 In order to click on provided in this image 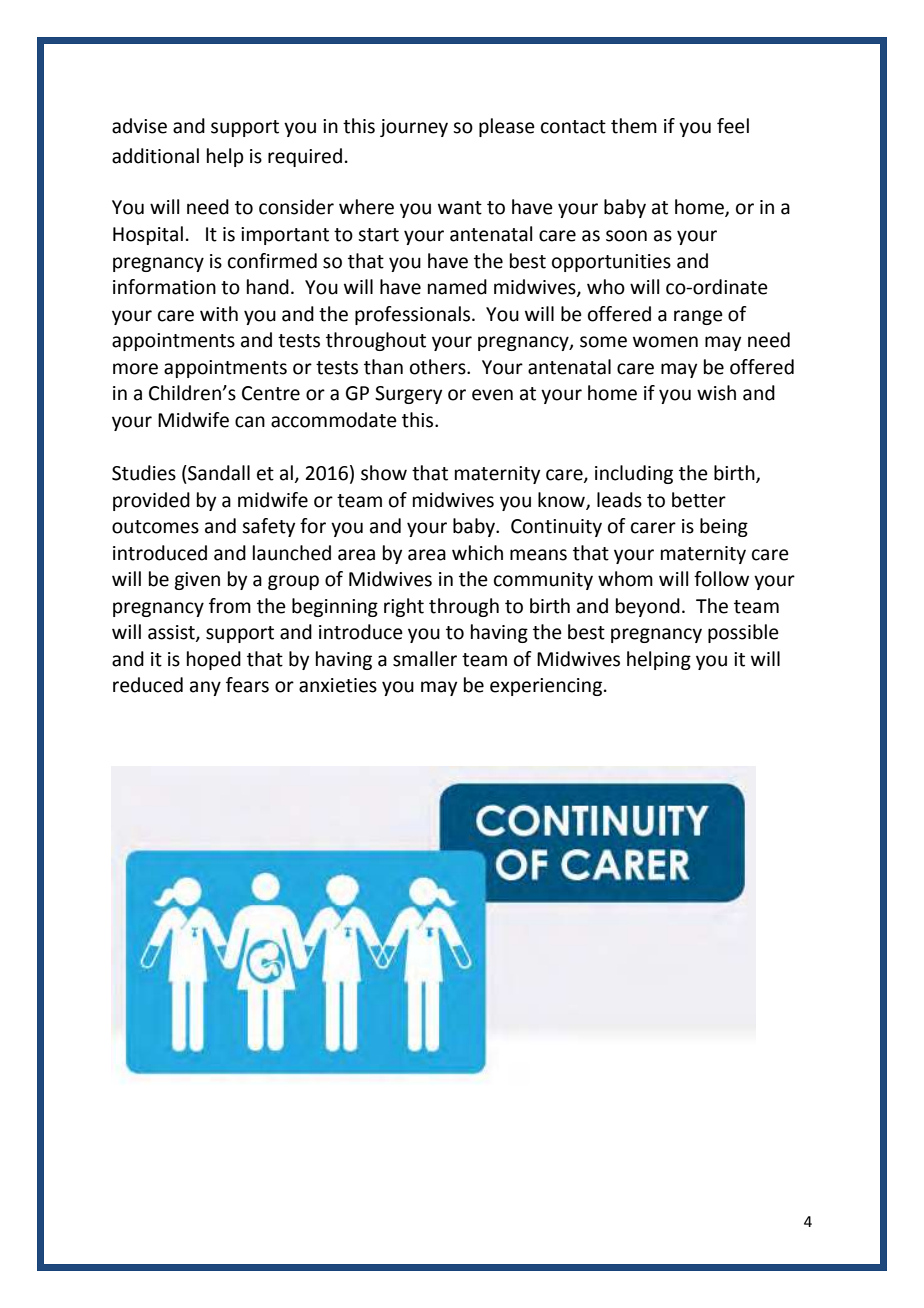, I will do `click(151, 501)`.
